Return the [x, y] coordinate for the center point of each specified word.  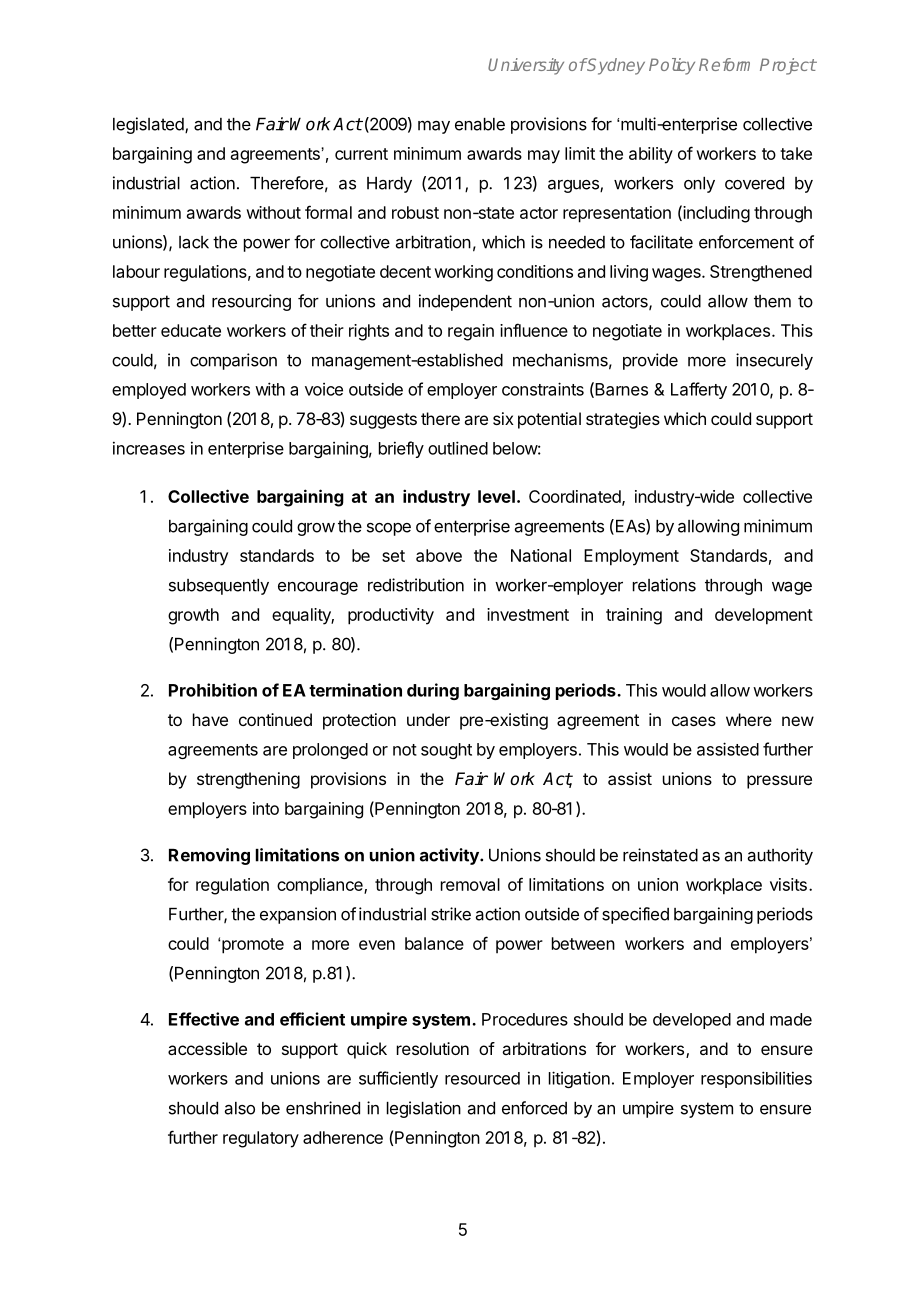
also [240, 1108]
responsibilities [756, 1079]
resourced [482, 1078]
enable [480, 124]
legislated [149, 125]
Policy [672, 66]
